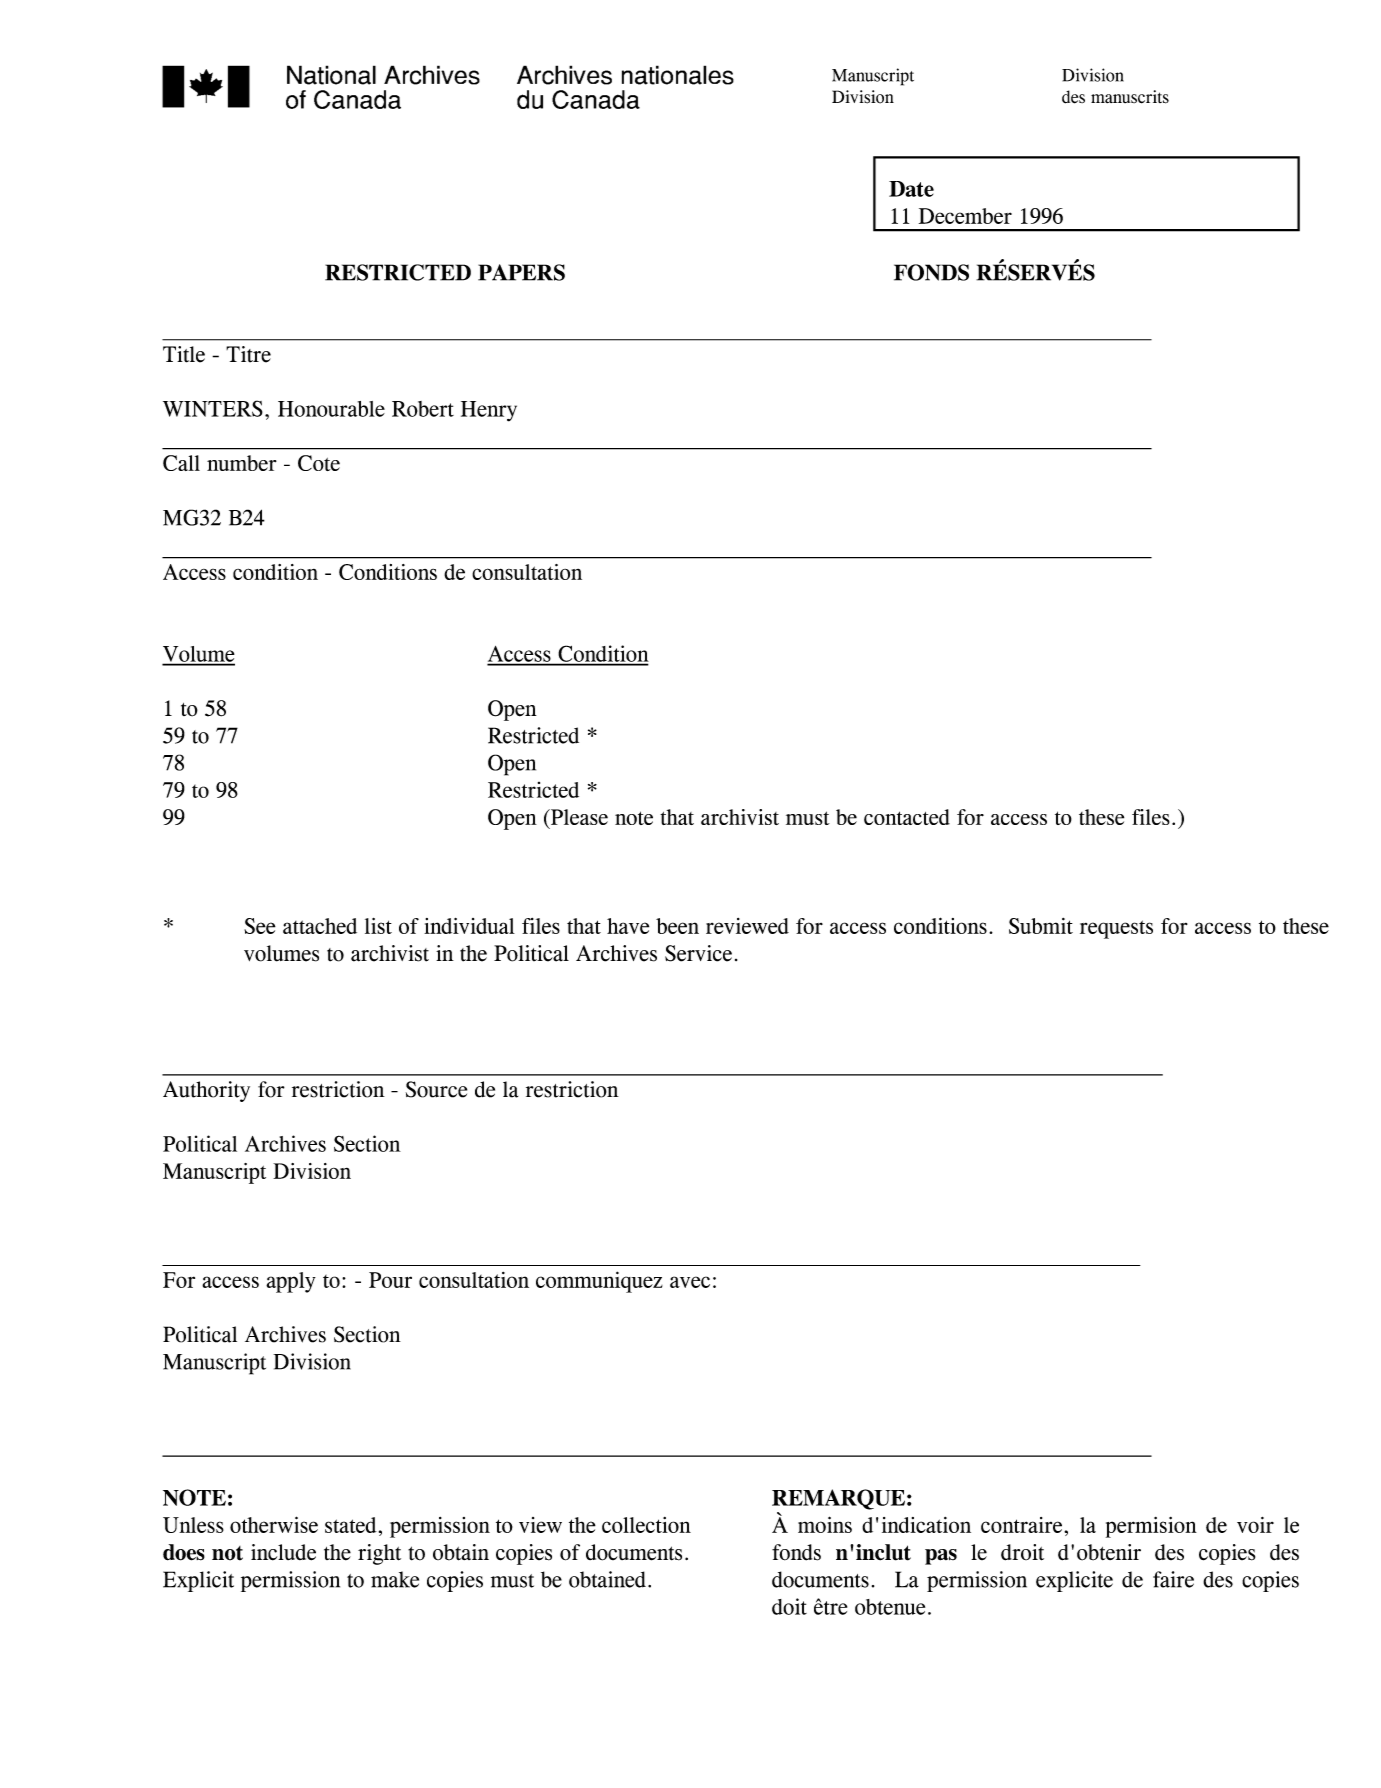  Describe the element at coordinates (489, 411) in the page. I see `Henry` at that location.
